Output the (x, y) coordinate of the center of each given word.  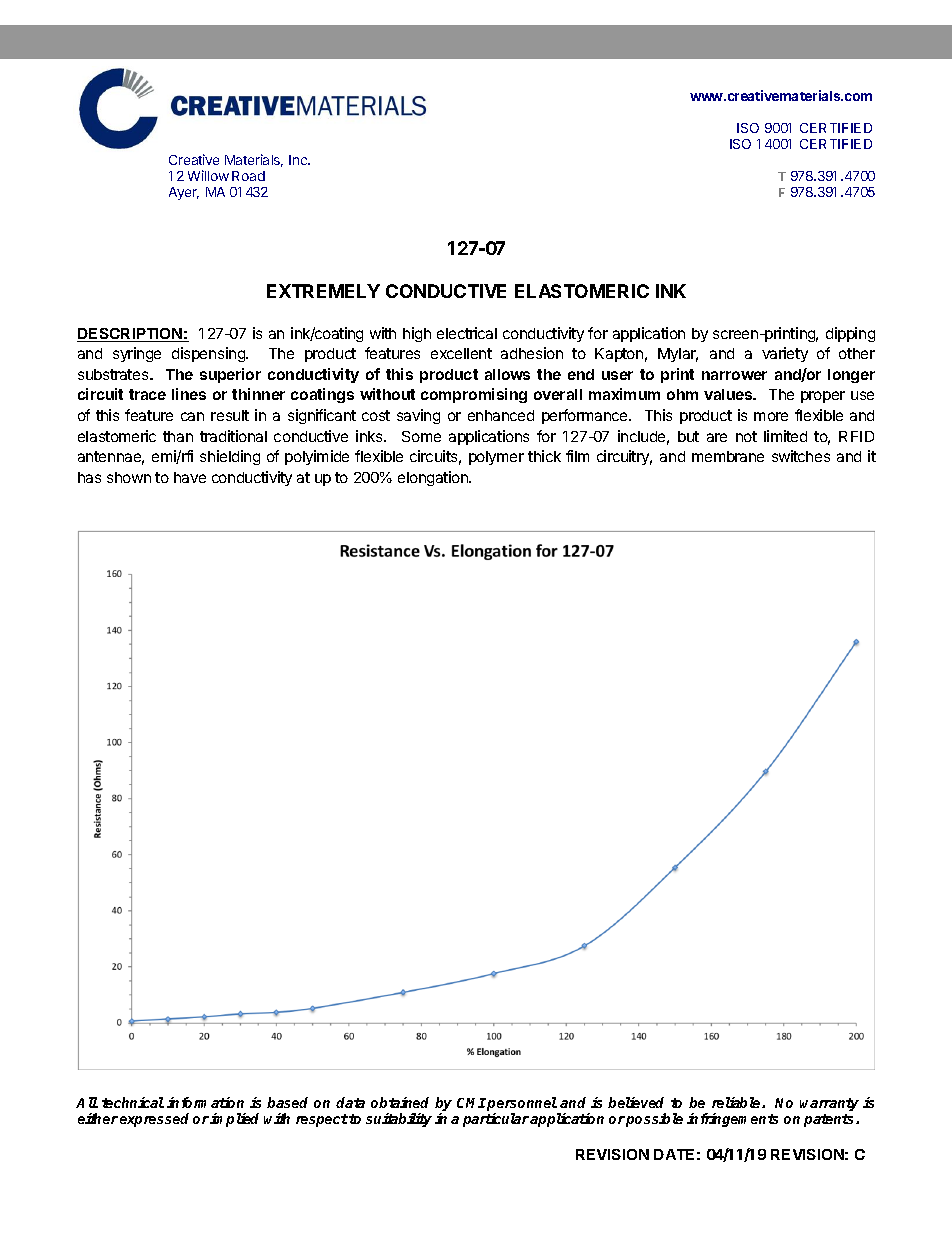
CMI (471, 1103)
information (205, 1102)
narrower (734, 375)
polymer (496, 458)
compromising (474, 395)
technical (133, 1102)
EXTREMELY (323, 291)
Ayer (184, 193)
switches (801, 456)
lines (189, 394)
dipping (850, 334)
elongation (434, 478)
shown (129, 477)
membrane (728, 456)
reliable (737, 1102)
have (190, 477)
